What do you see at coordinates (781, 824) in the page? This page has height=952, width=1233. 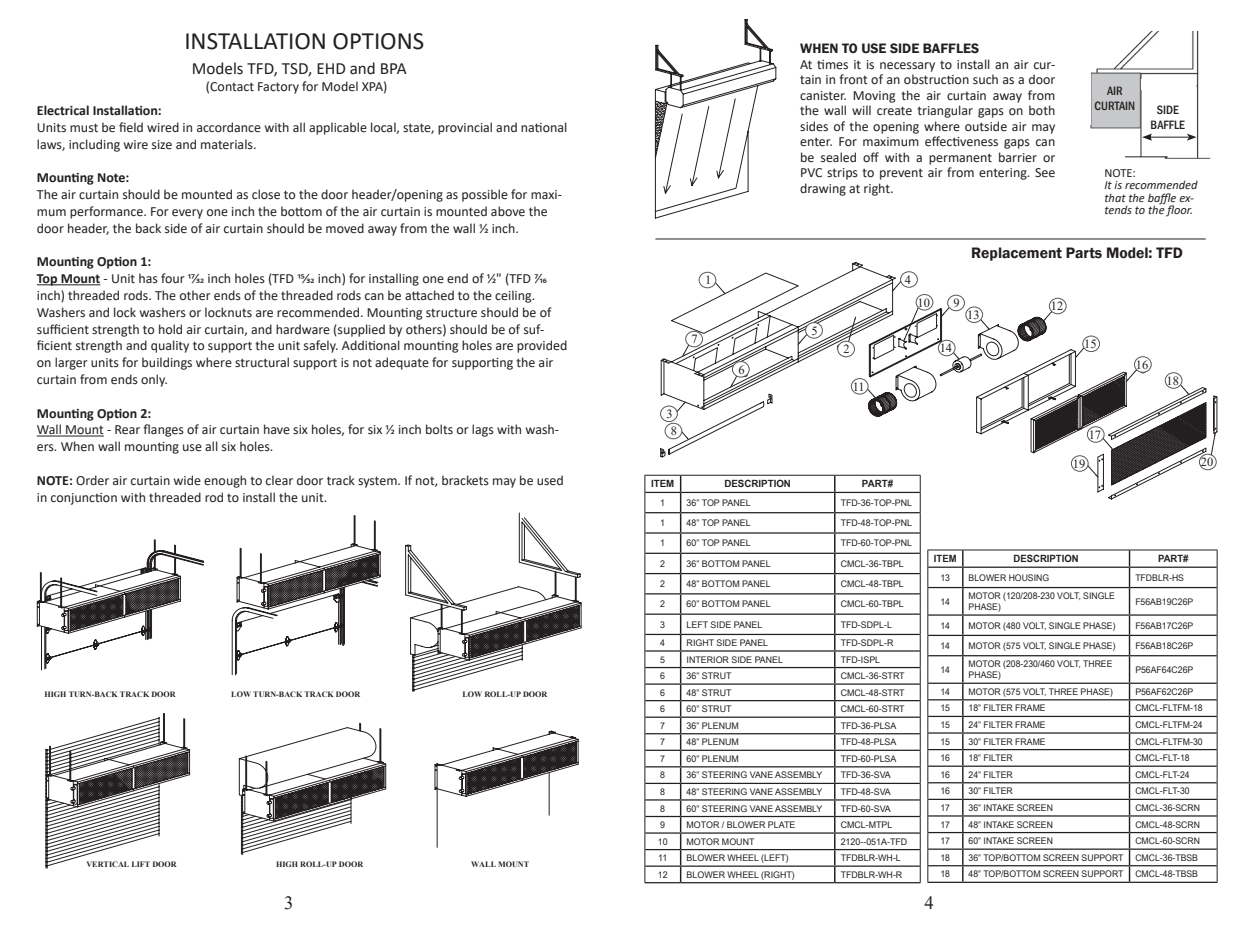 I see `PLATE` at bounding box center [781, 824].
